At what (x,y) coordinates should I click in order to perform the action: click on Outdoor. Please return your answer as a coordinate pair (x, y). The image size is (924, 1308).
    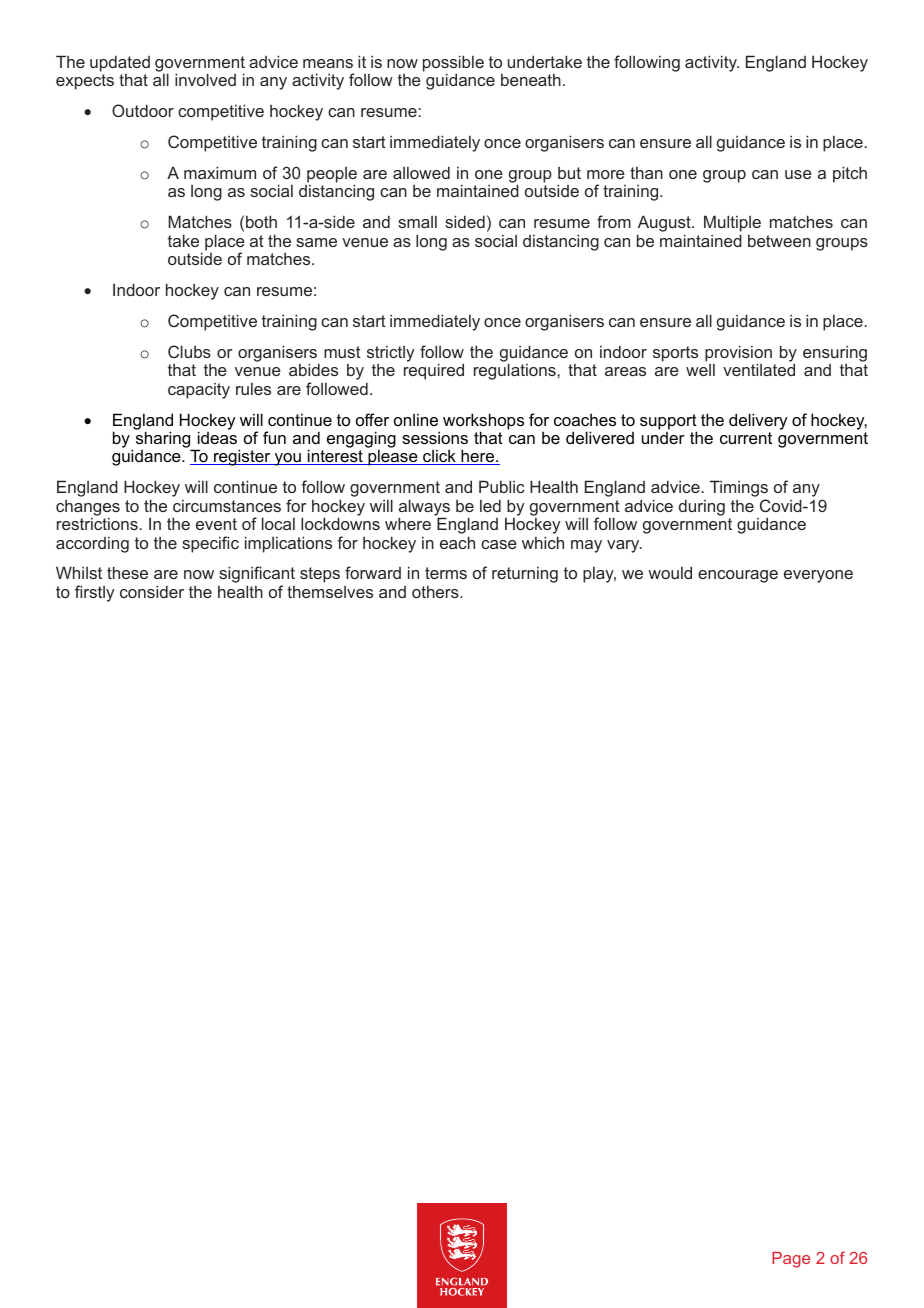
    Looking at the image, I should click on (143, 110).
